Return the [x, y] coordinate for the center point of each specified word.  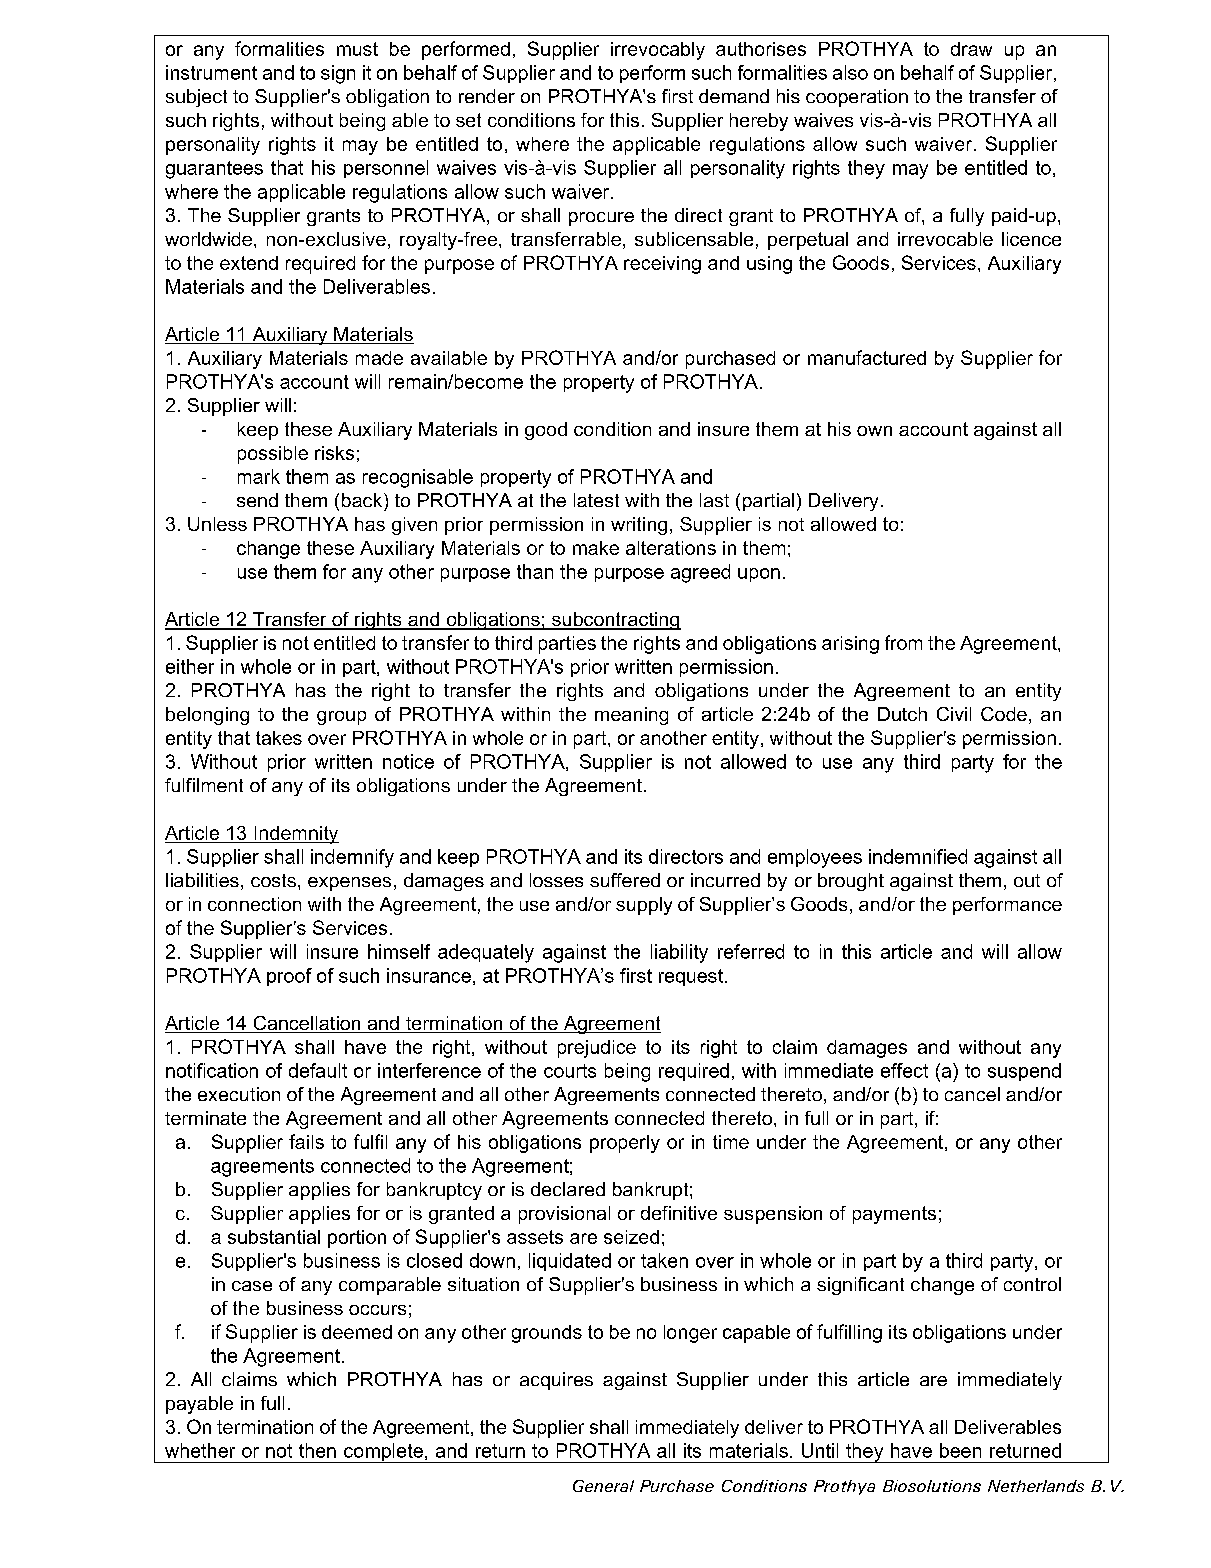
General [603, 1486]
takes [279, 738]
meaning [631, 716]
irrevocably [658, 51]
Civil [954, 714]
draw [971, 49]
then [317, 1450]
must [357, 49]
